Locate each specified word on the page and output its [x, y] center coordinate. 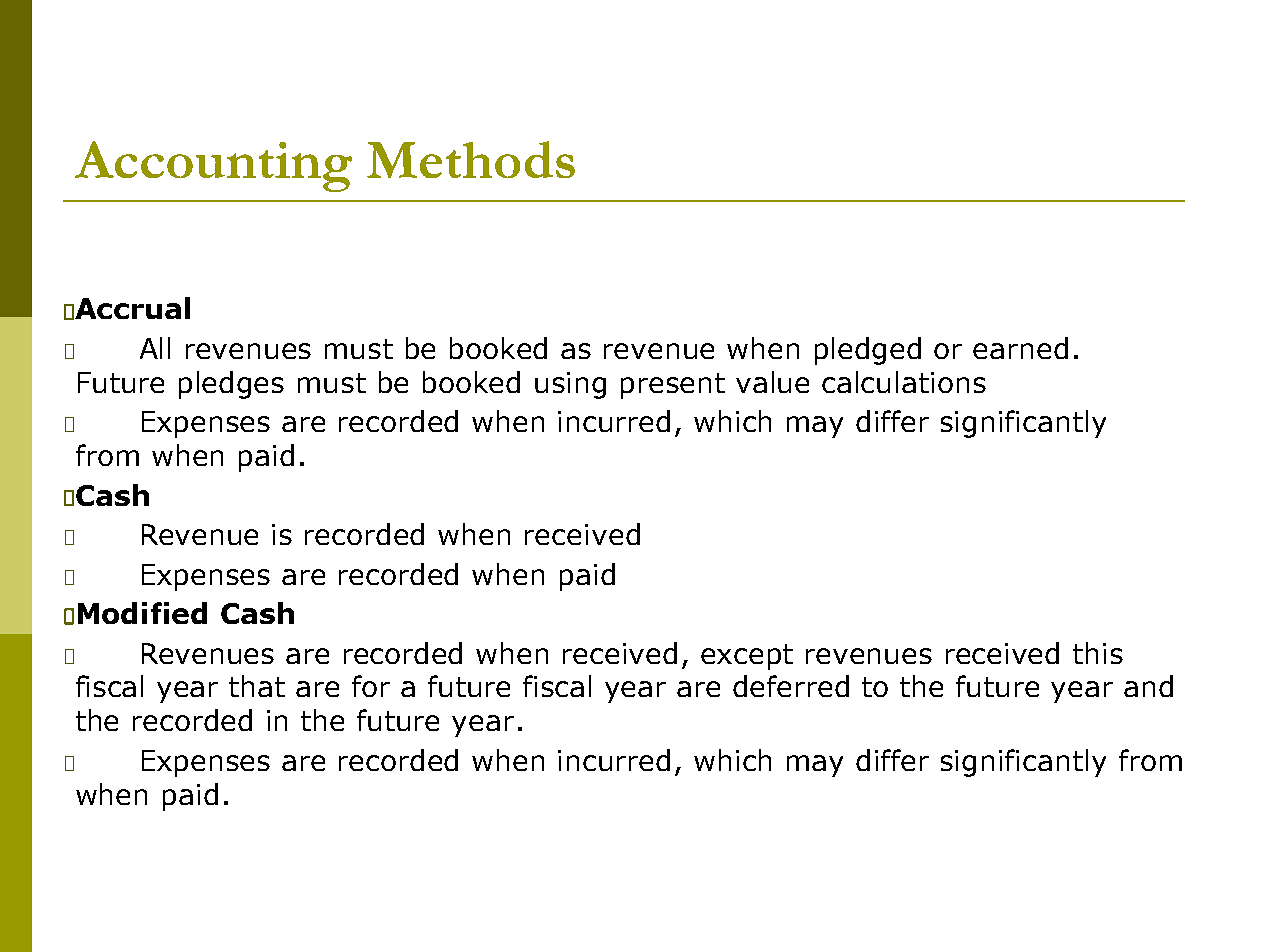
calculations [904, 382]
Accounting [213, 166]
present [673, 386]
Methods [471, 159]
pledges [231, 385]
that [257, 686]
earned [1020, 348]
